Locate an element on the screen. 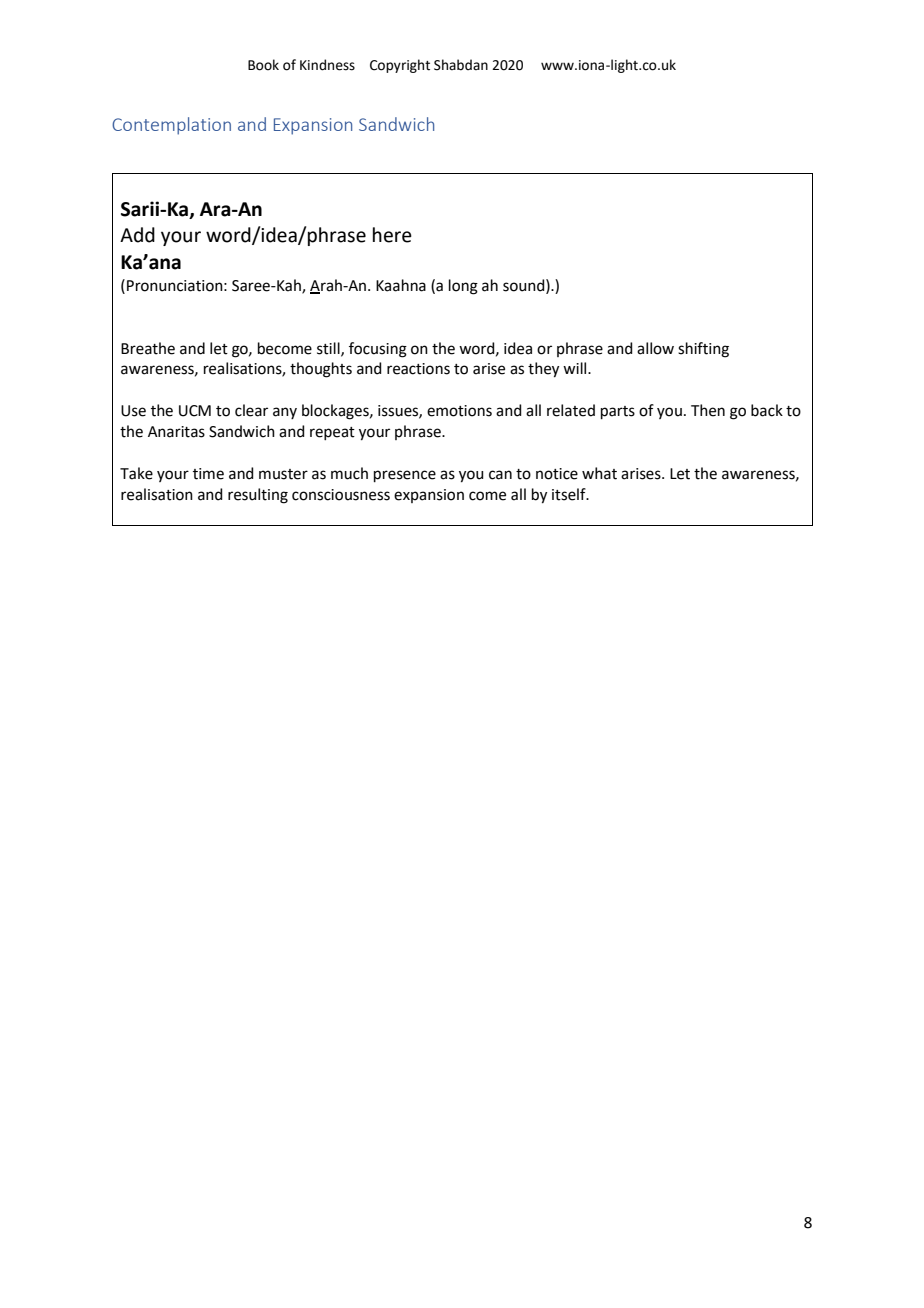 The image size is (924, 1308). Then is located at coordinates (708, 410).
